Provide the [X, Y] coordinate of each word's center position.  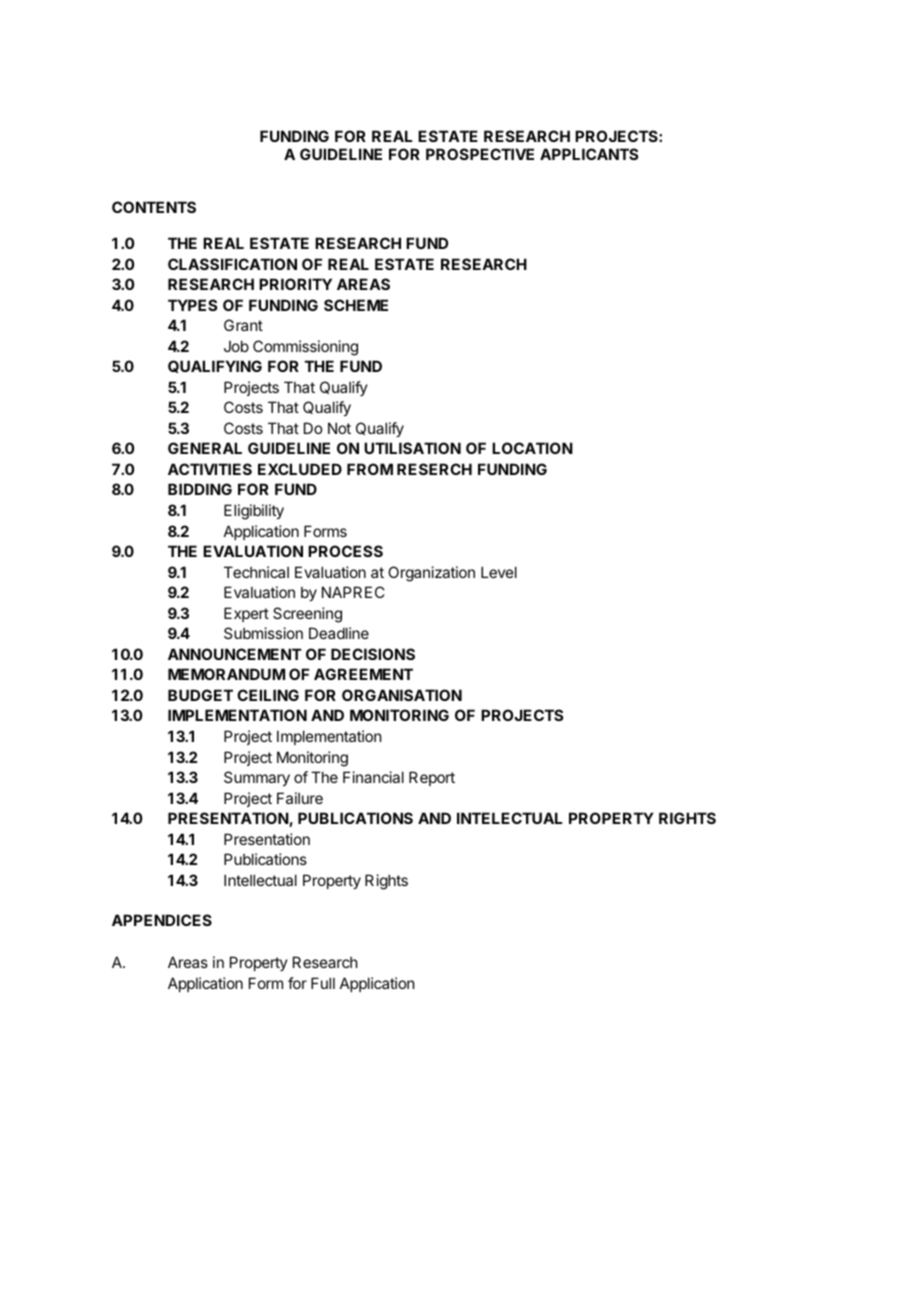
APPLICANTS [589, 154]
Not [339, 428]
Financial [373, 777]
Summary [257, 778]
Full [323, 983]
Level [499, 572]
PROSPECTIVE [480, 154]
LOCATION [532, 448]
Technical [256, 572]
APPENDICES [162, 920]
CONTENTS [154, 207]
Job [236, 346]
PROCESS [345, 551]
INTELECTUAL [509, 818]
